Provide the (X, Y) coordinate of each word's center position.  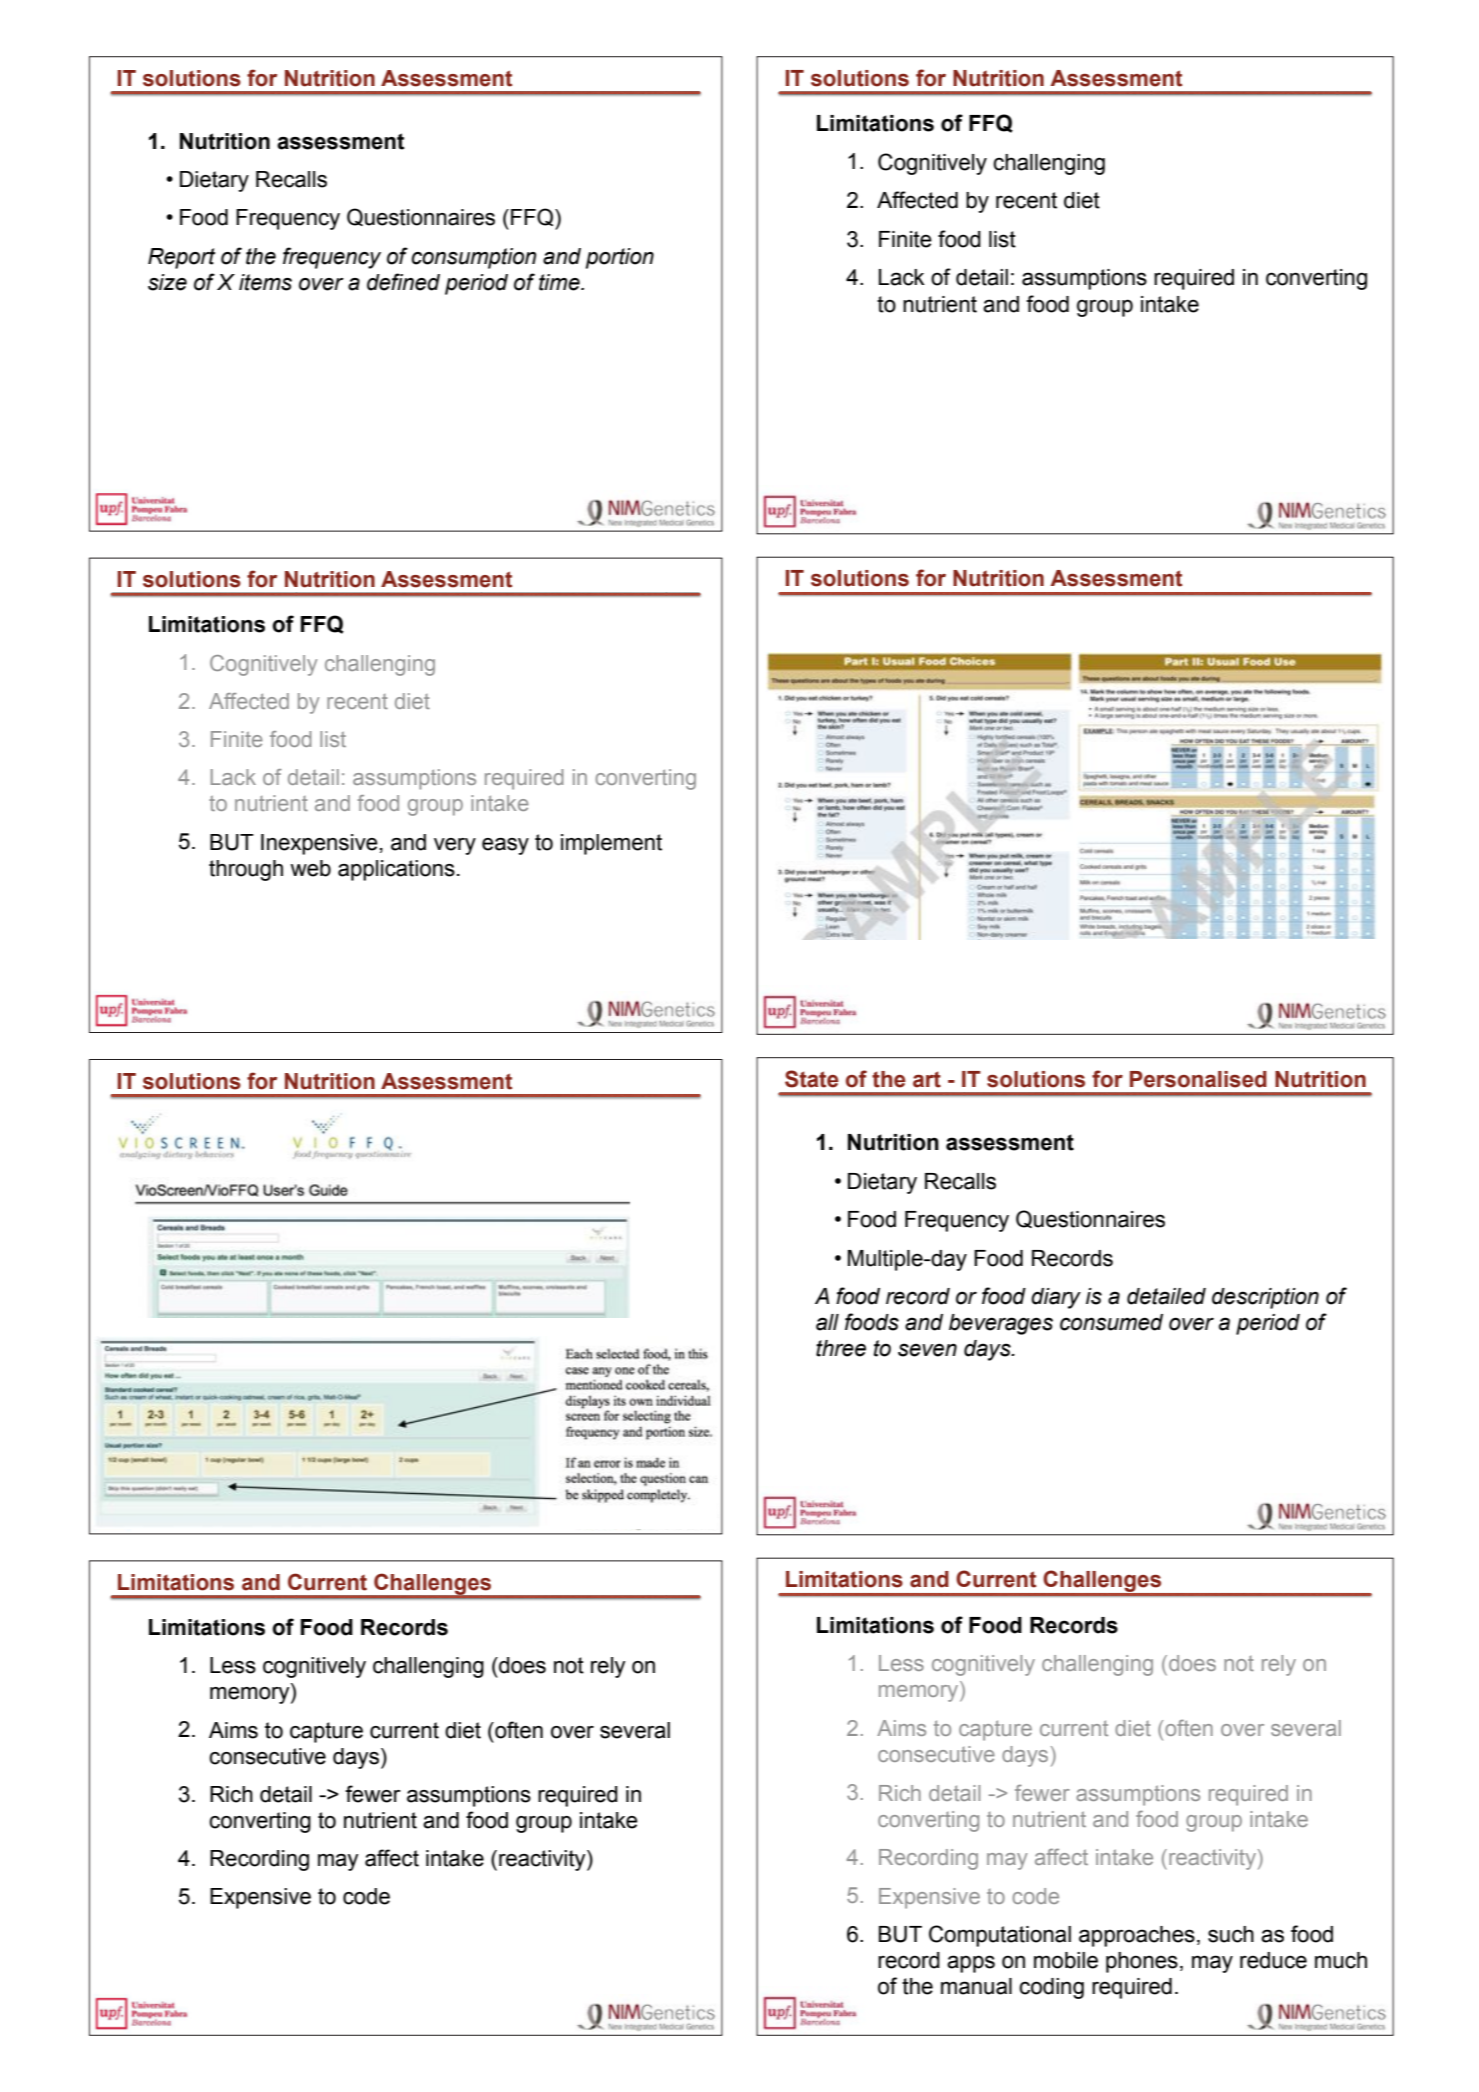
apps (971, 1964)
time (560, 282)
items (265, 282)
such (1231, 1934)
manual (976, 1986)
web (310, 868)
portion (620, 258)
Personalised (1198, 1079)
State (812, 1079)
